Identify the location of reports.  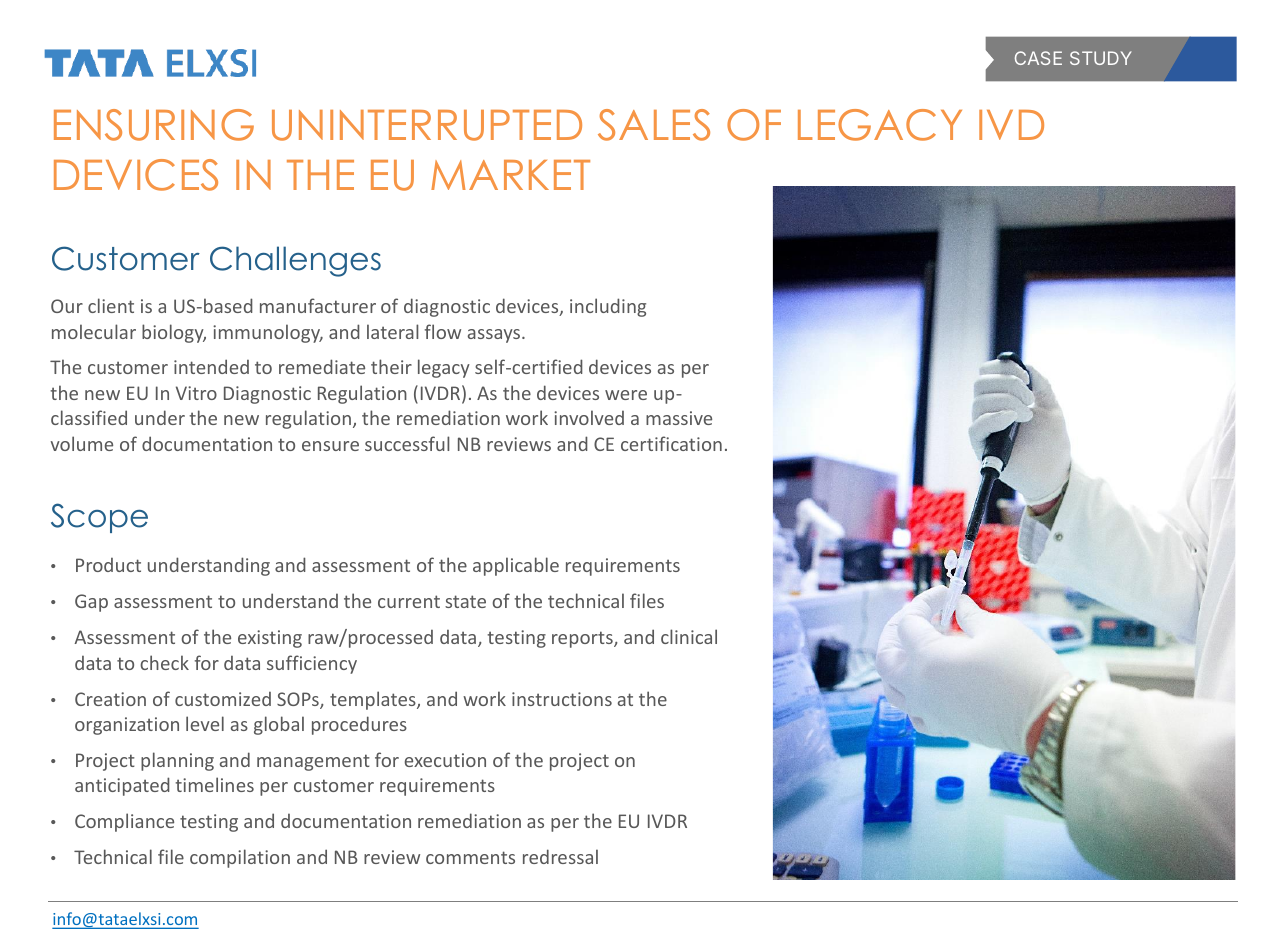
(583, 639).
